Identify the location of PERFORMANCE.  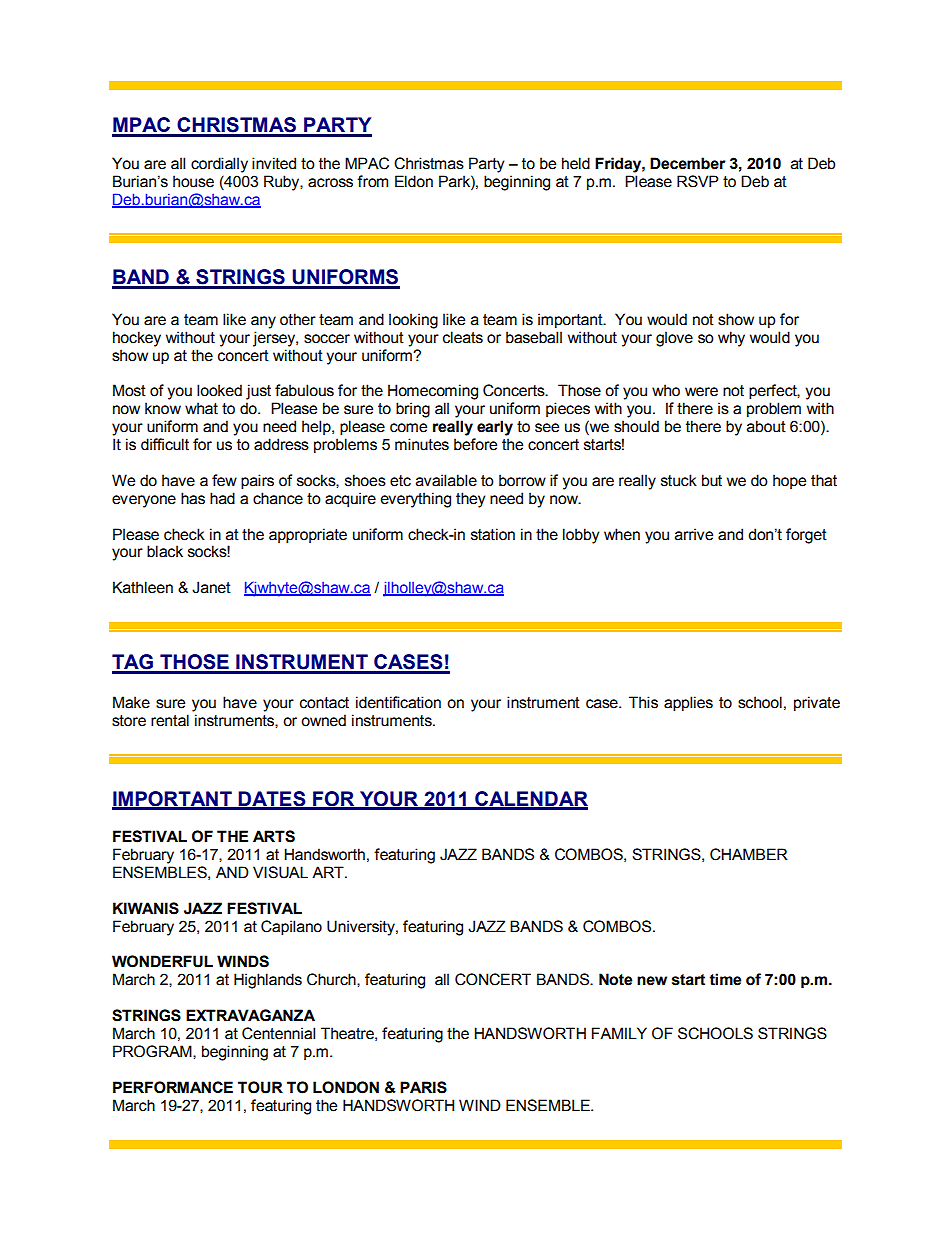
(173, 1087).
